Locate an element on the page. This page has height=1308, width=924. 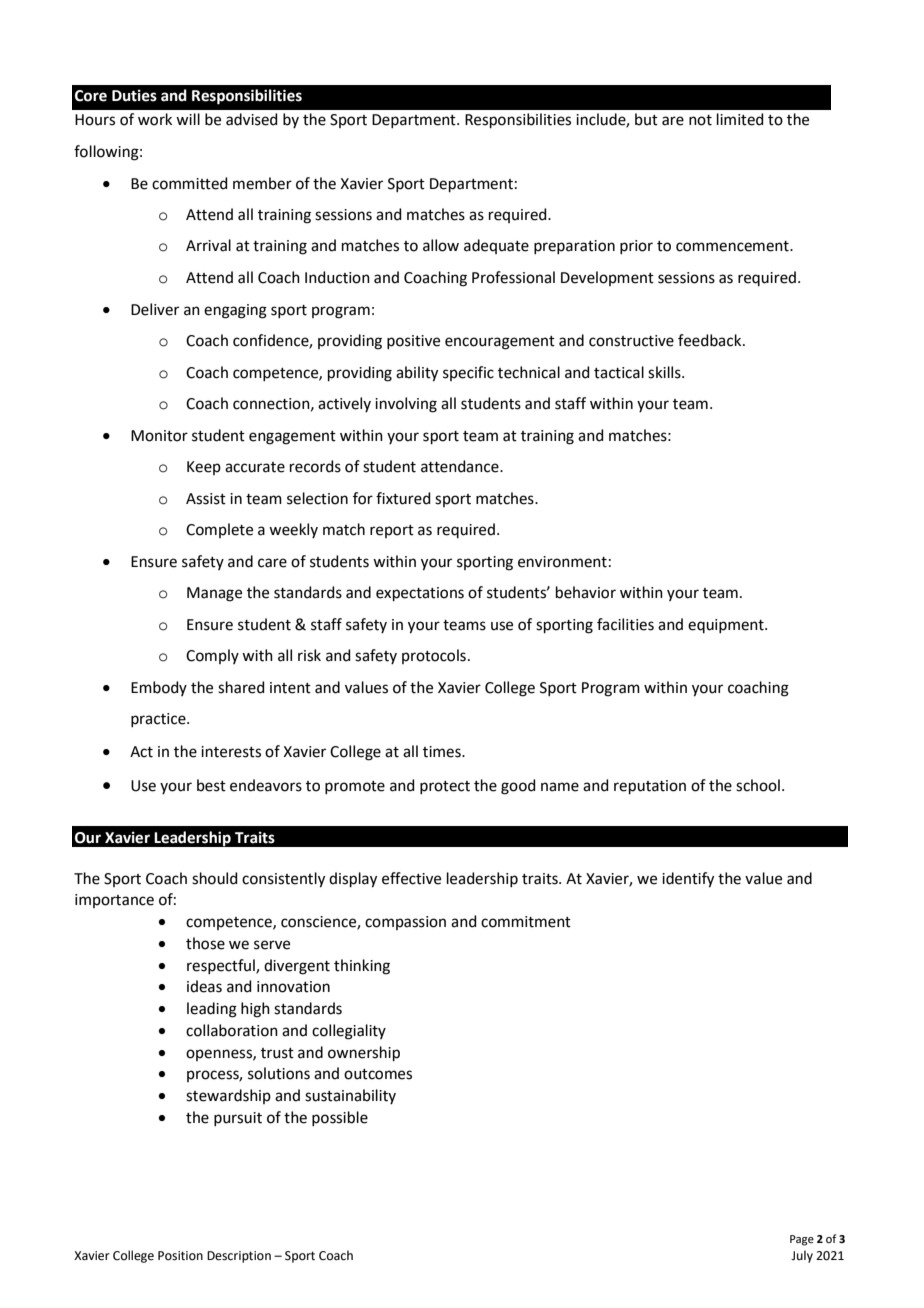
Page is located at coordinates (802, 1240).
